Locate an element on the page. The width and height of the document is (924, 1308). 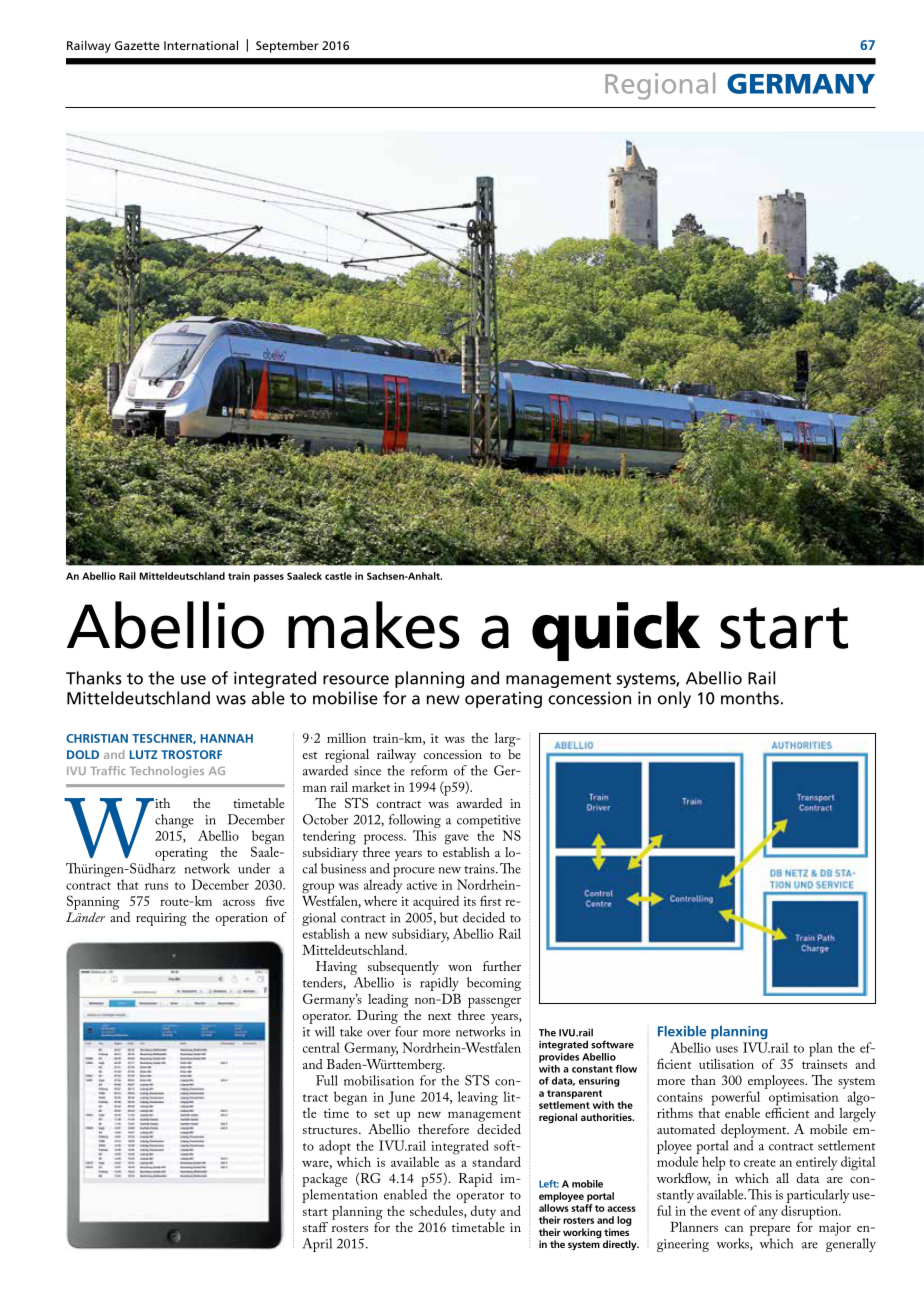
April is located at coordinates (317, 1245).
